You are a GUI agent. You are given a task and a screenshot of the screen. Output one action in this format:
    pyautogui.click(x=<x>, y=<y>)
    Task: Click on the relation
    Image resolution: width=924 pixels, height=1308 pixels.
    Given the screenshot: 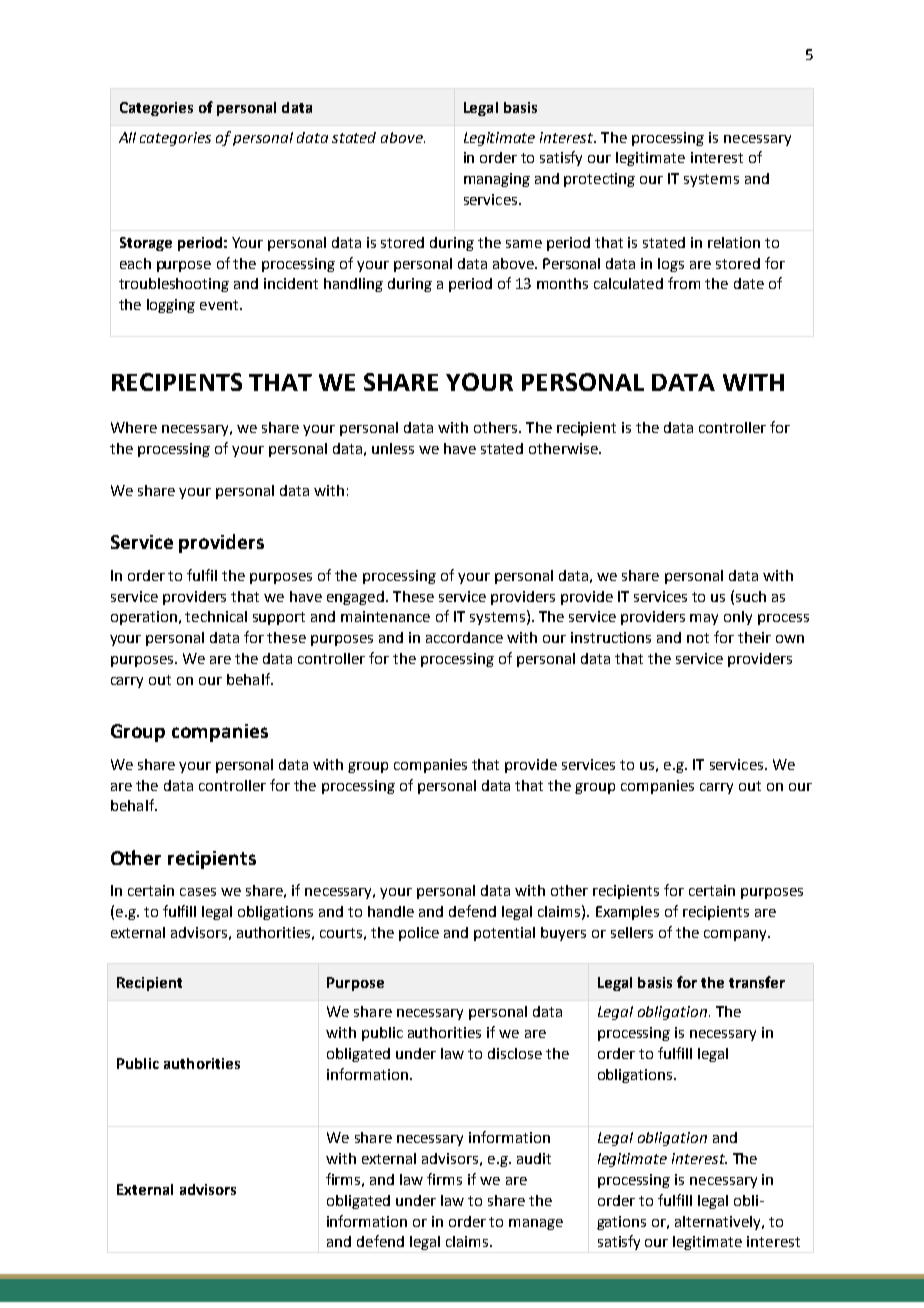 What is the action you would take?
    pyautogui.click(x=734, y=242)
